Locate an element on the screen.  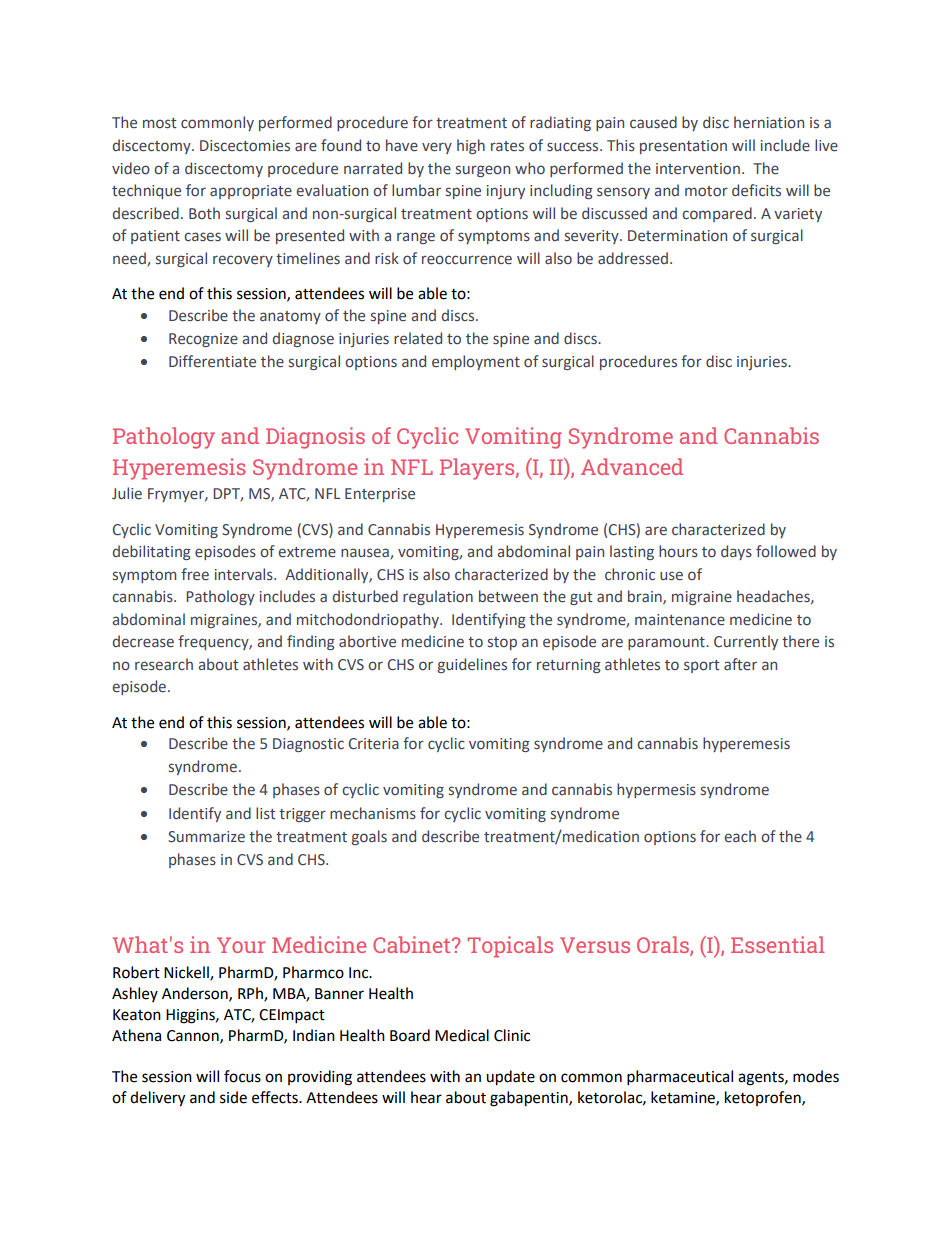
focus is located at coordinates (242, 1076).
